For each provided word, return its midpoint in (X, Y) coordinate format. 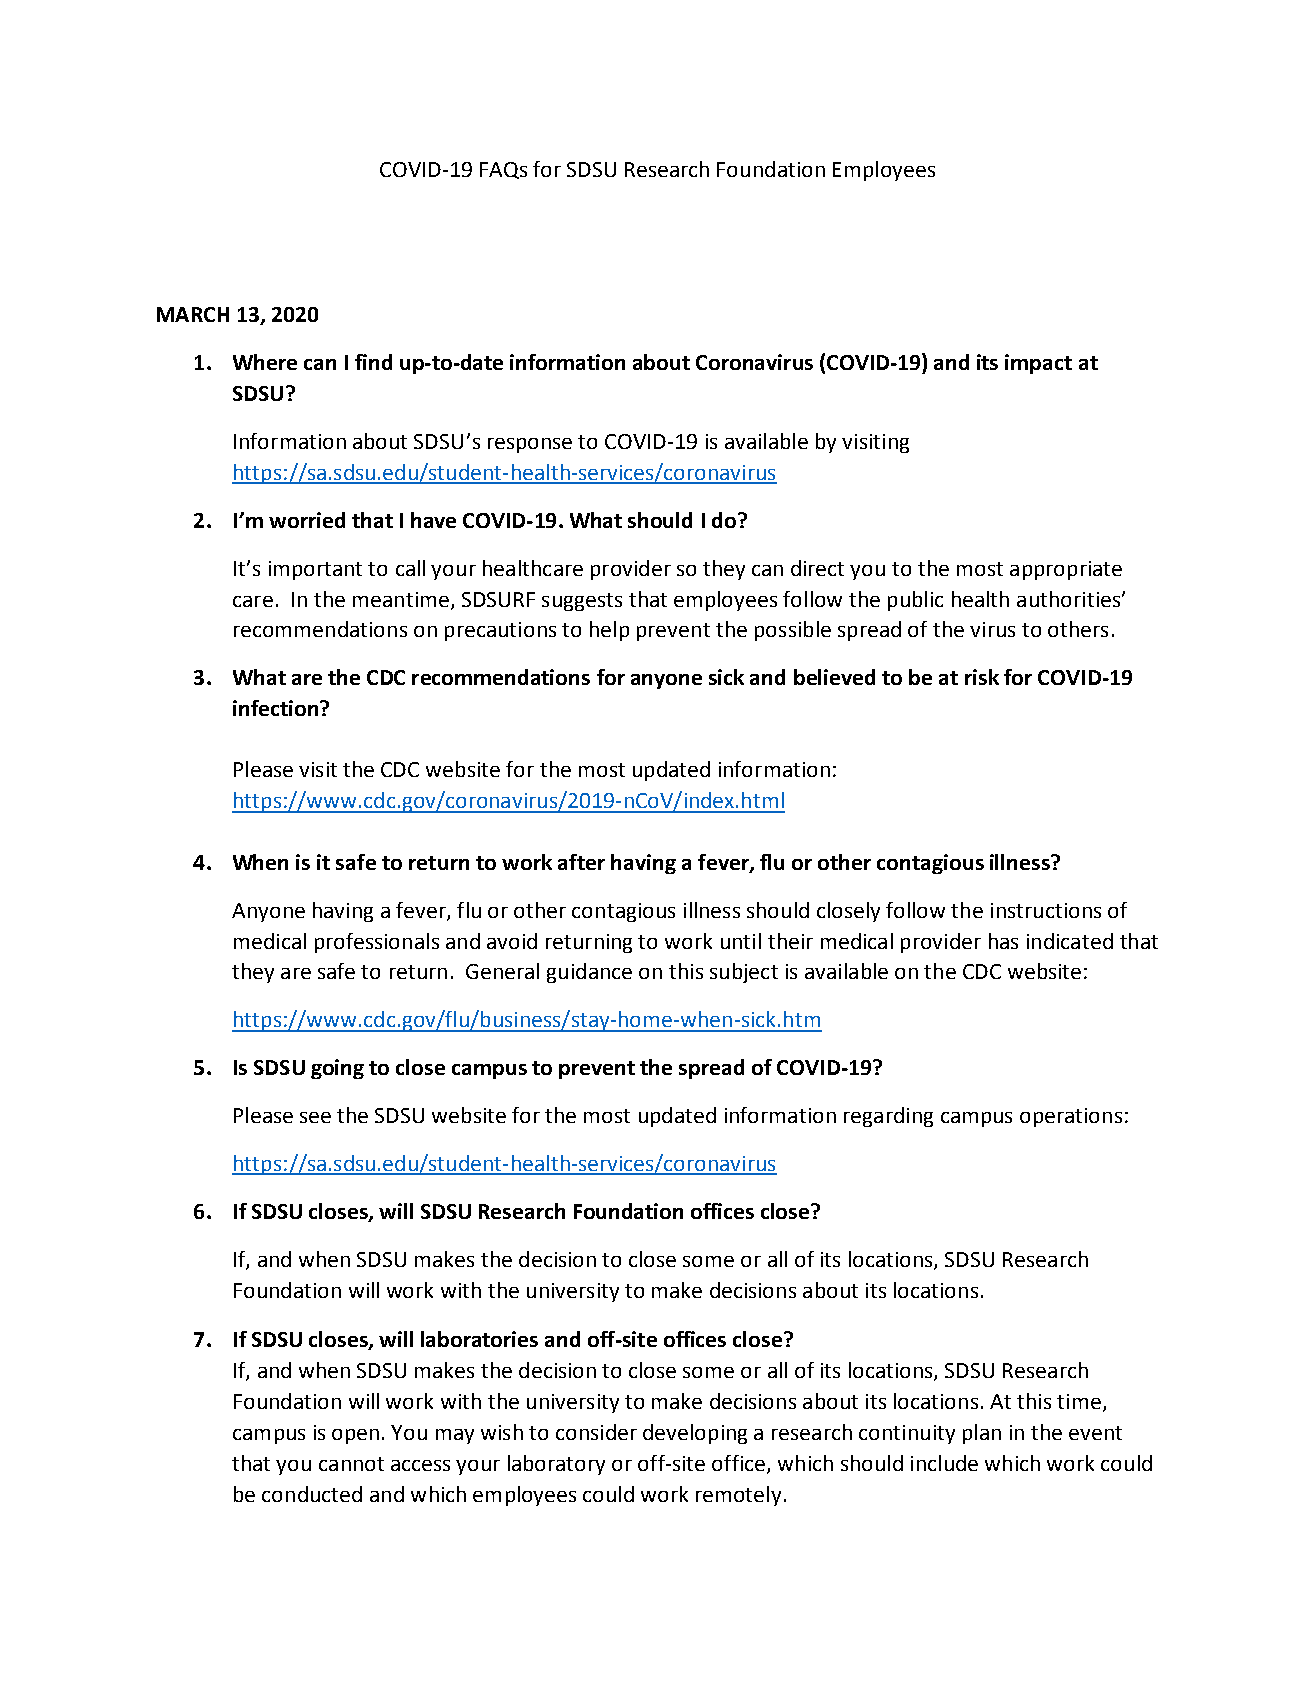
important (315, 570)
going (337, 1069)
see (315, 1117)
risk (982, 677)
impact (1038, 364)
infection (277, 708)
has (1003, 941)
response (530, 445)
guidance (589, 973)
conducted (312, 1494)
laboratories (479, 1339)
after (581, 862)
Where (265, 362)
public (915, 601)
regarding (888, 1117)
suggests (582, 602)
